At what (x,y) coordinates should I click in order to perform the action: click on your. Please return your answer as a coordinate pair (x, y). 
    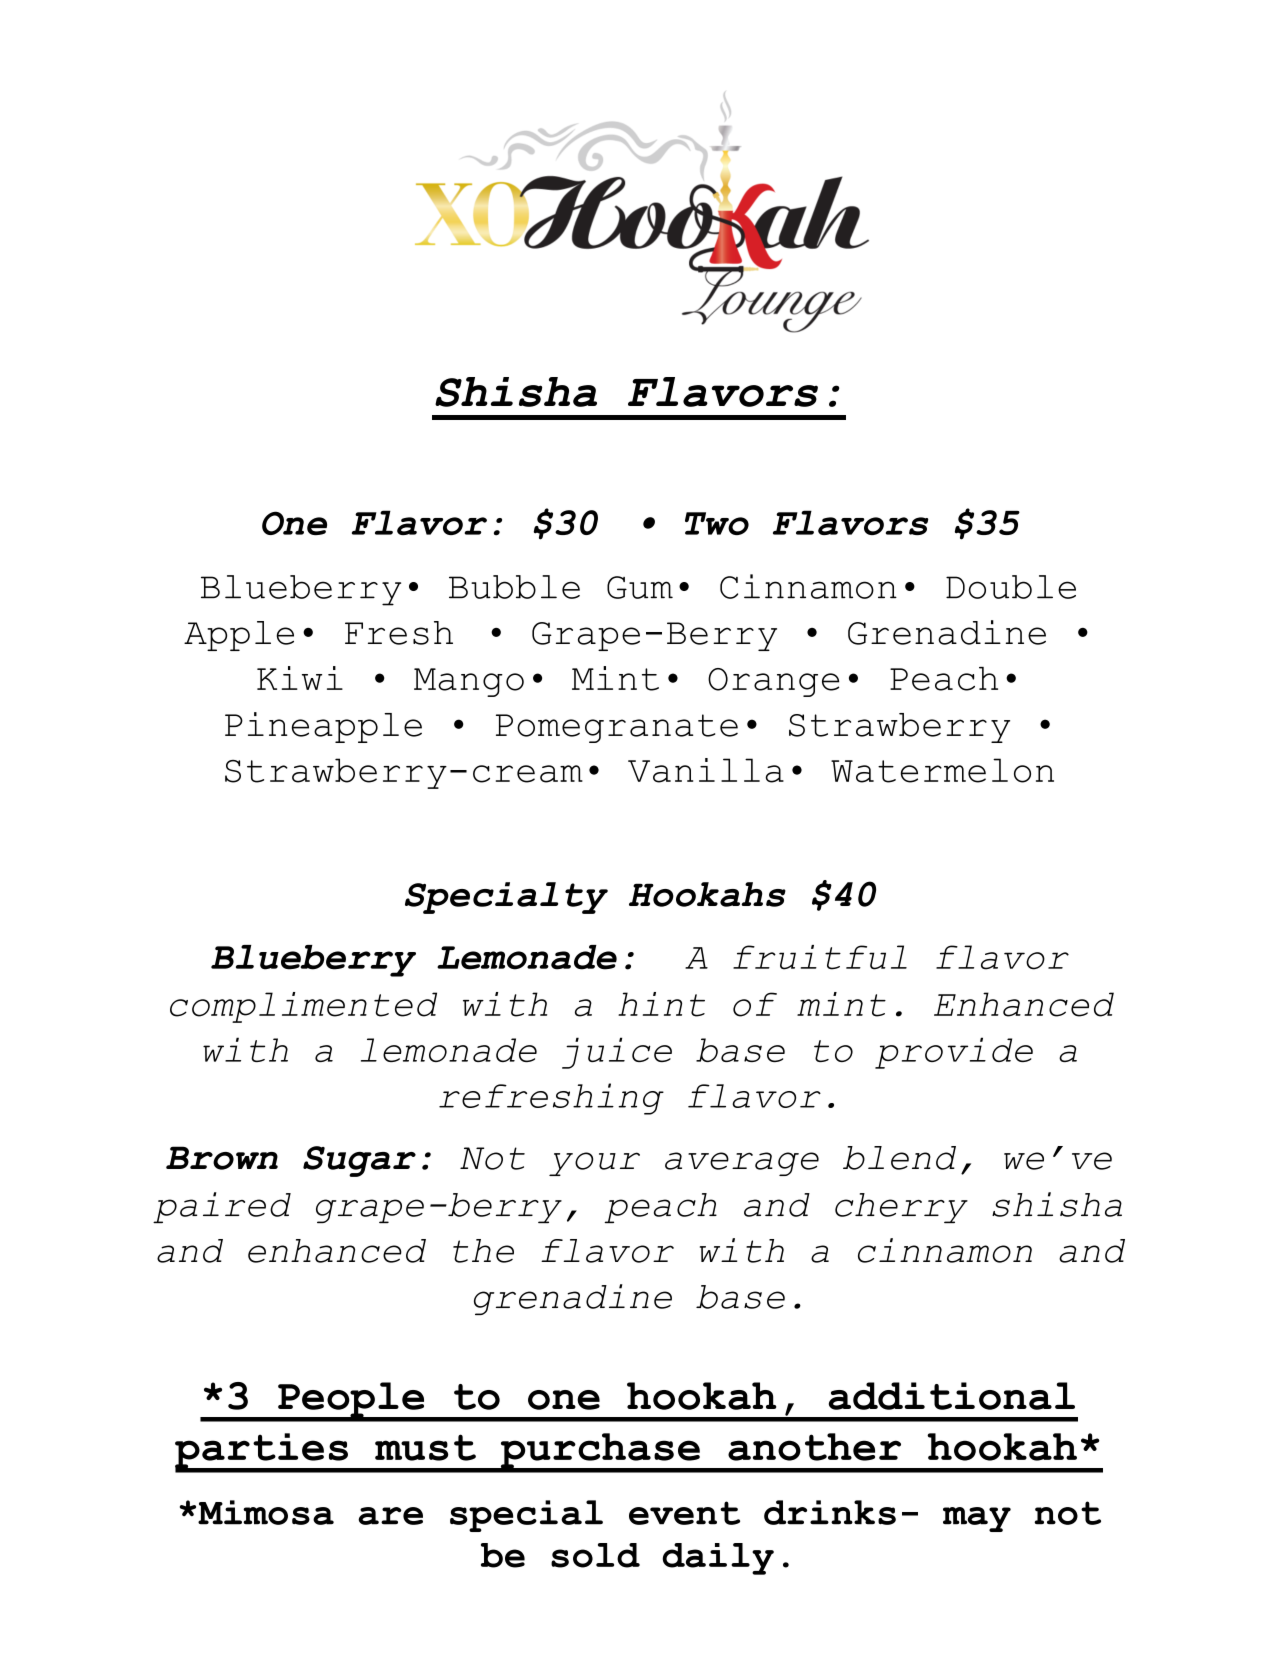
    Looking at the image, I should click on (594, 1164).
